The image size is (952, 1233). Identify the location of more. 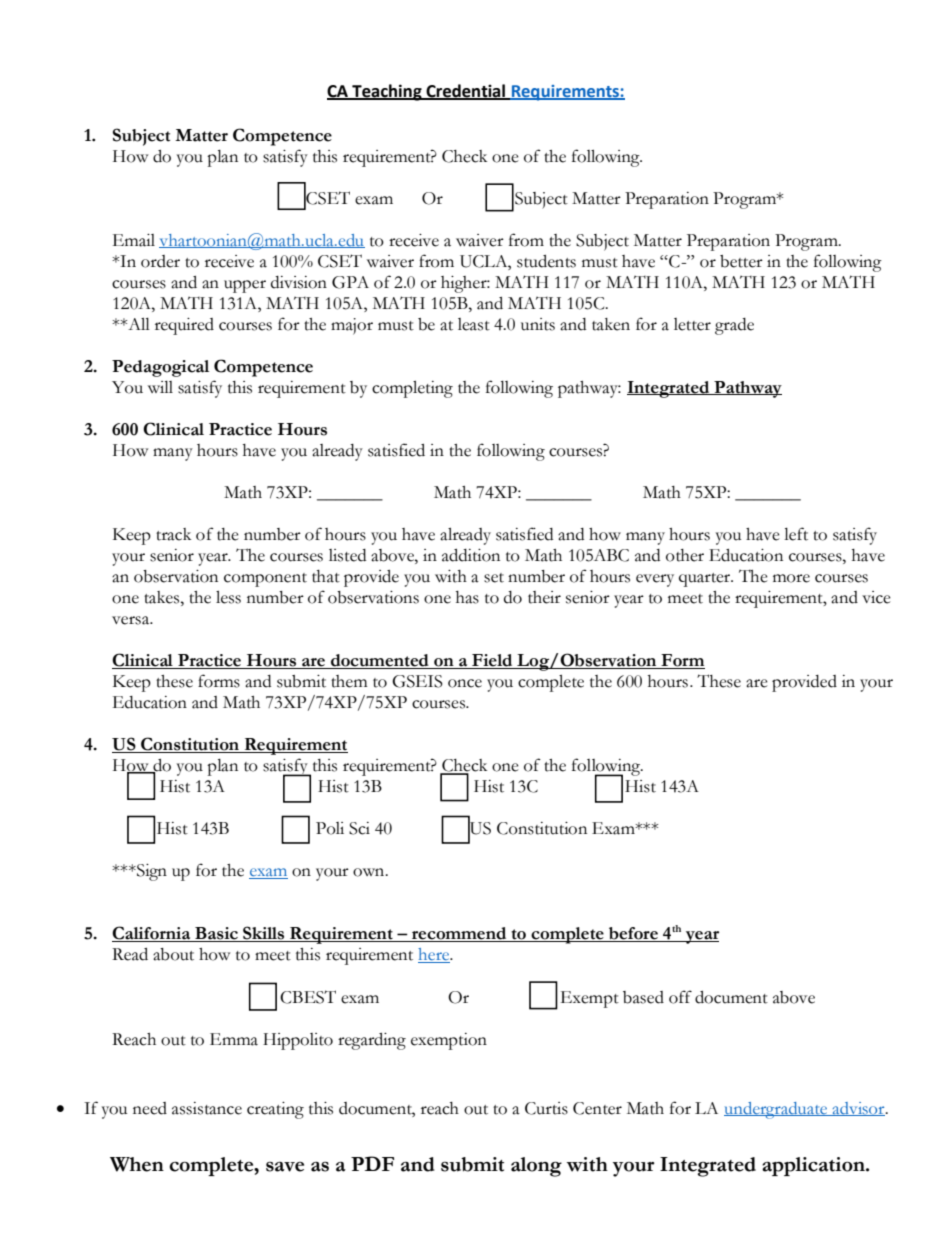
(791, 578).
